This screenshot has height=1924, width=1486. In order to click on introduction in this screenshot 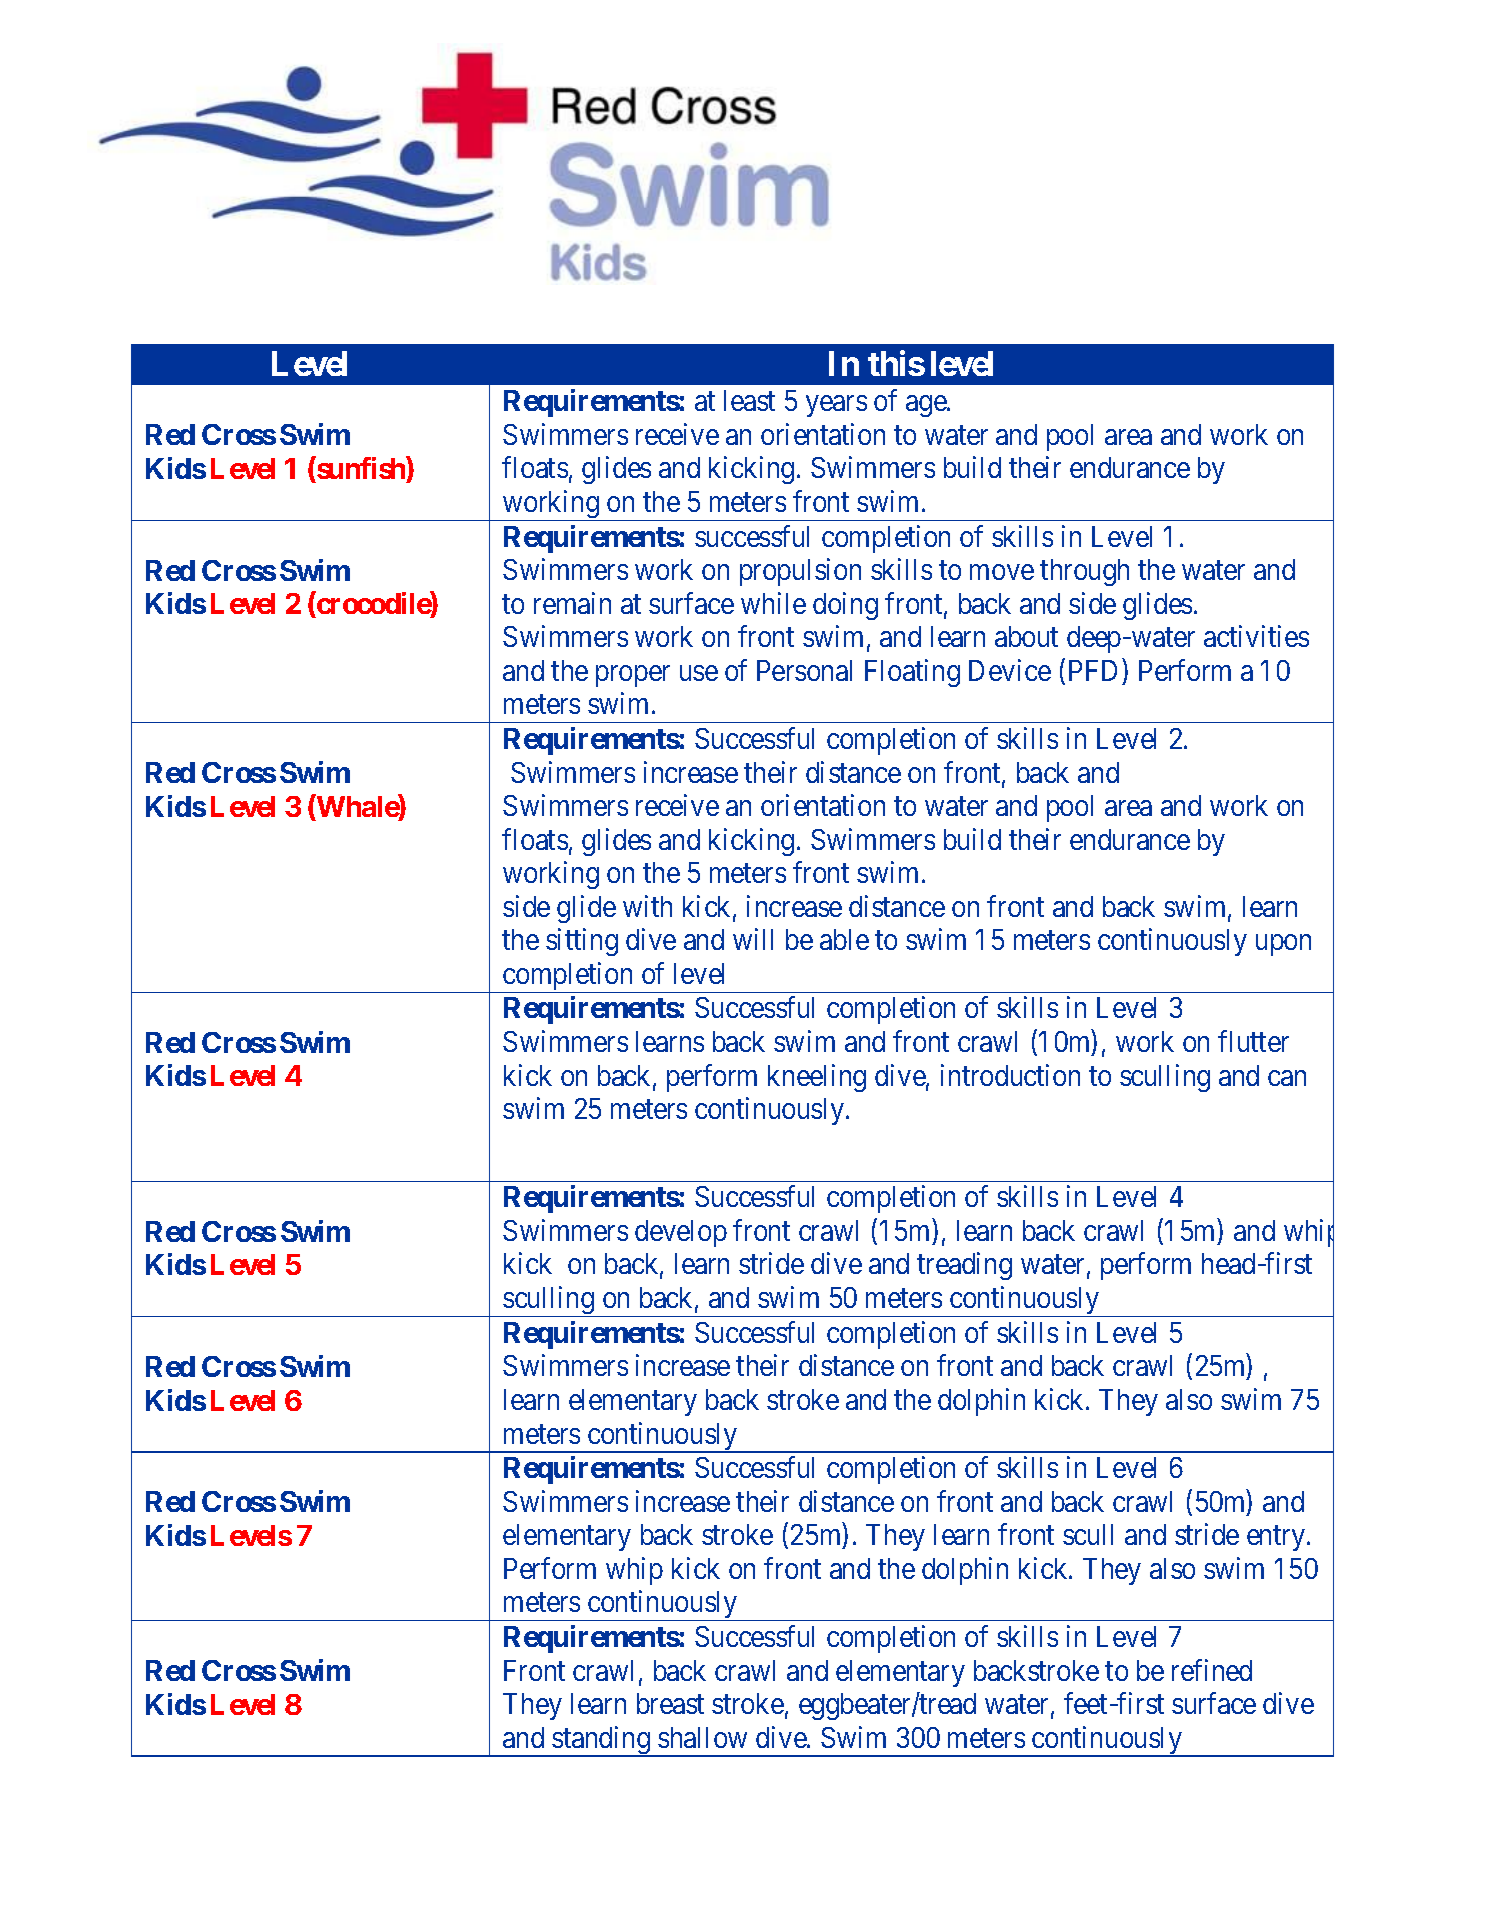, I will do `click(1010, 1075)`.
